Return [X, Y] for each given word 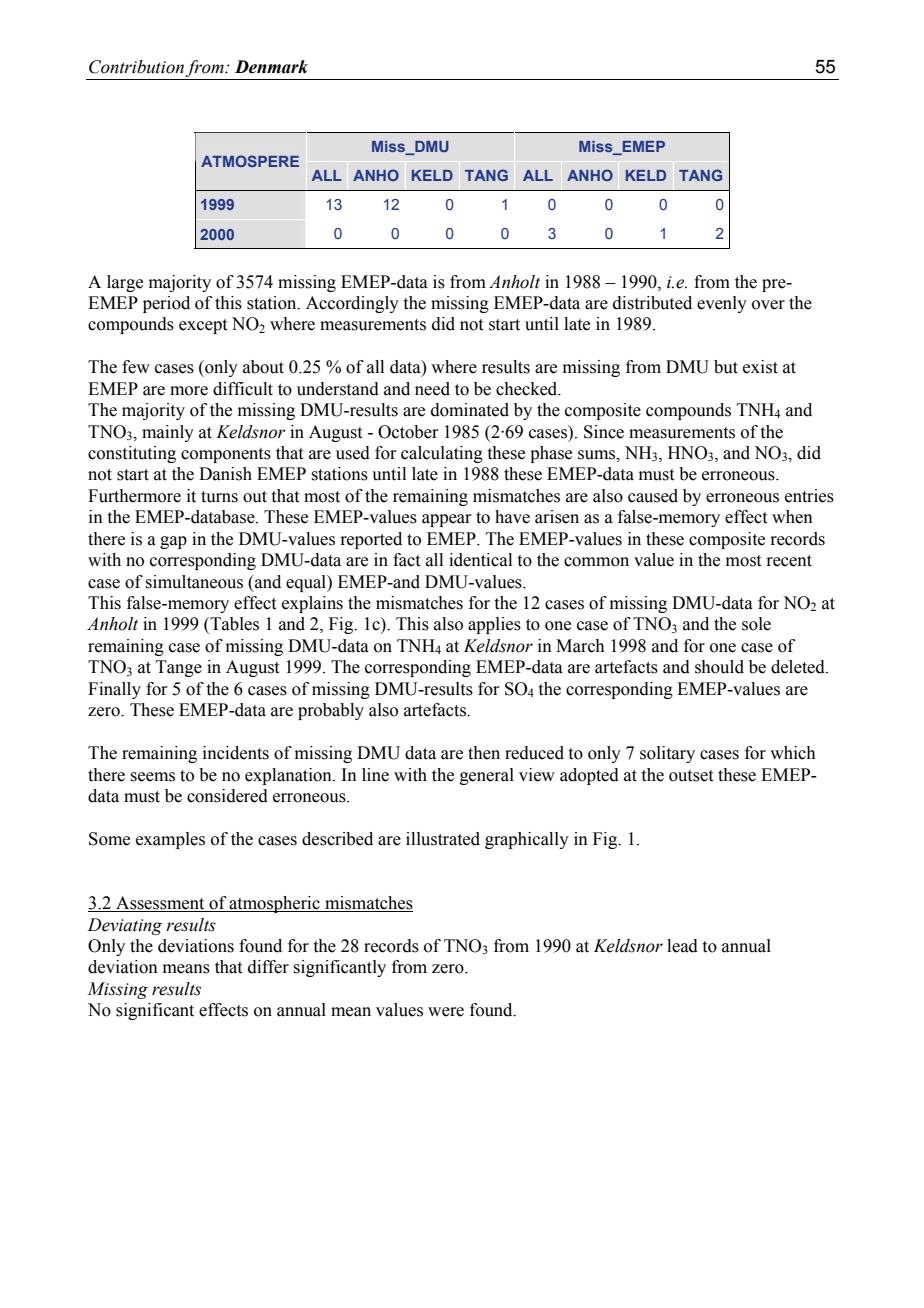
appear [447, 520]
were [446, 1012]
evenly [722, 304]
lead [682, 946]
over [768, 305]
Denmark [271, 67]
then [484, 753]
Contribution [137, 68]
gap [173, 542]
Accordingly [352, 304]
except [203, 326]
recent [789, 561]
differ [268, 967]
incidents [236, 753]
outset [691, 776]
